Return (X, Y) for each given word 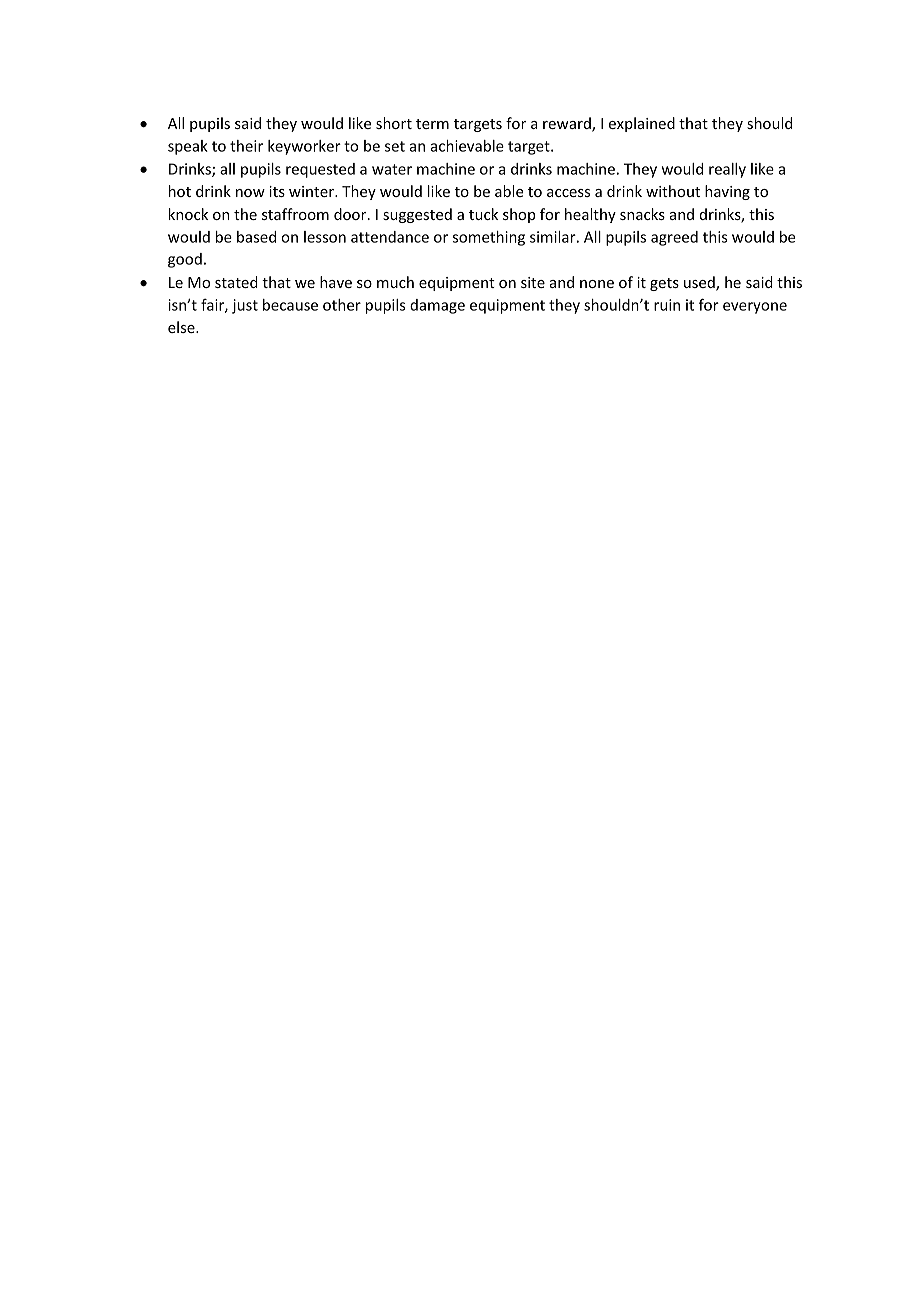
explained (642, 124)
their (246, 146)
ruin (667, 305)
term (432, 124)
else (182, 327)
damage (437, 306)
